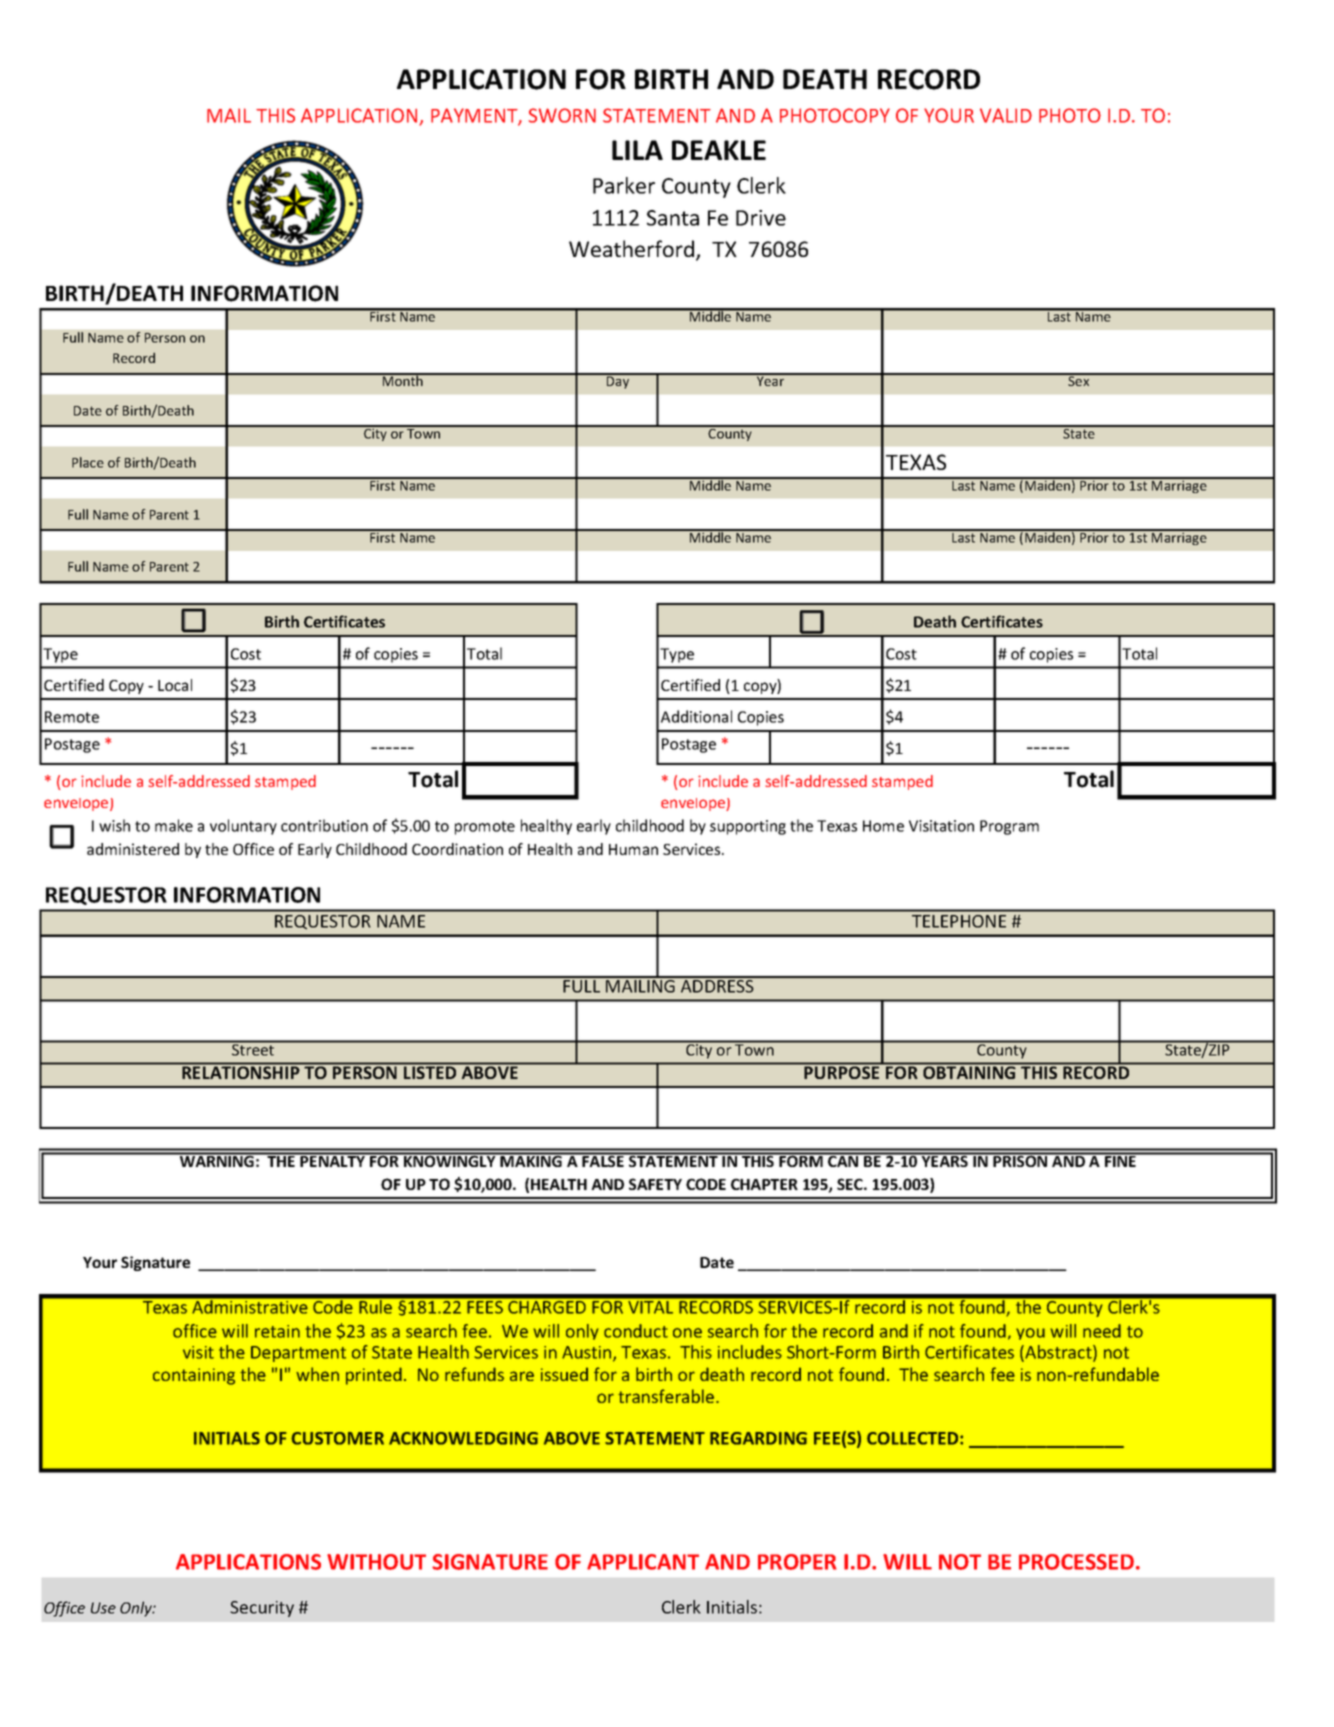 This image has height=1727, width=1334. Describe the element at coordinates (402, 380) in the image. I see `Month` at that location.
